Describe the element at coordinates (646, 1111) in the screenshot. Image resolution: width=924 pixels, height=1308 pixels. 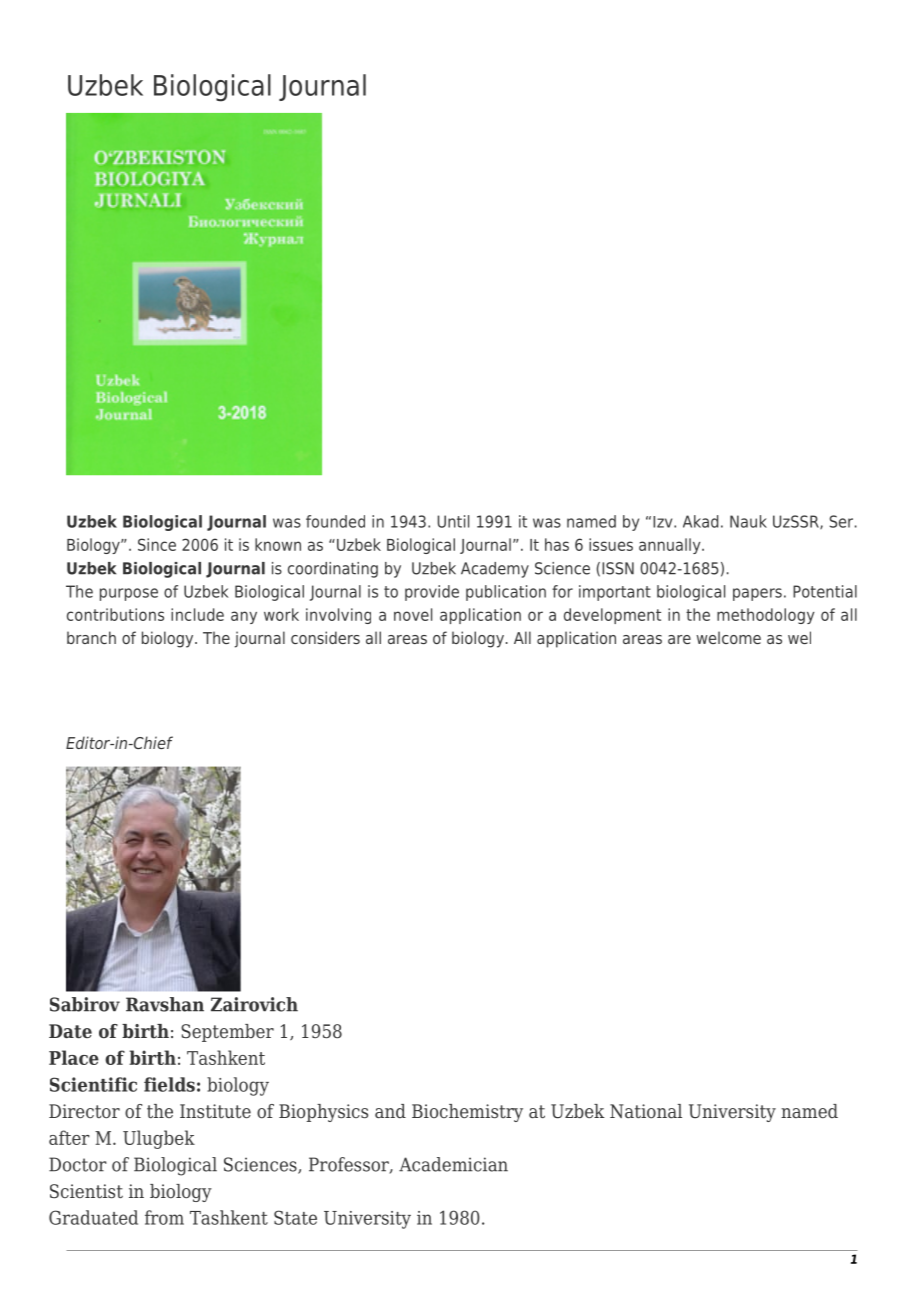
I see `National` at that location.
